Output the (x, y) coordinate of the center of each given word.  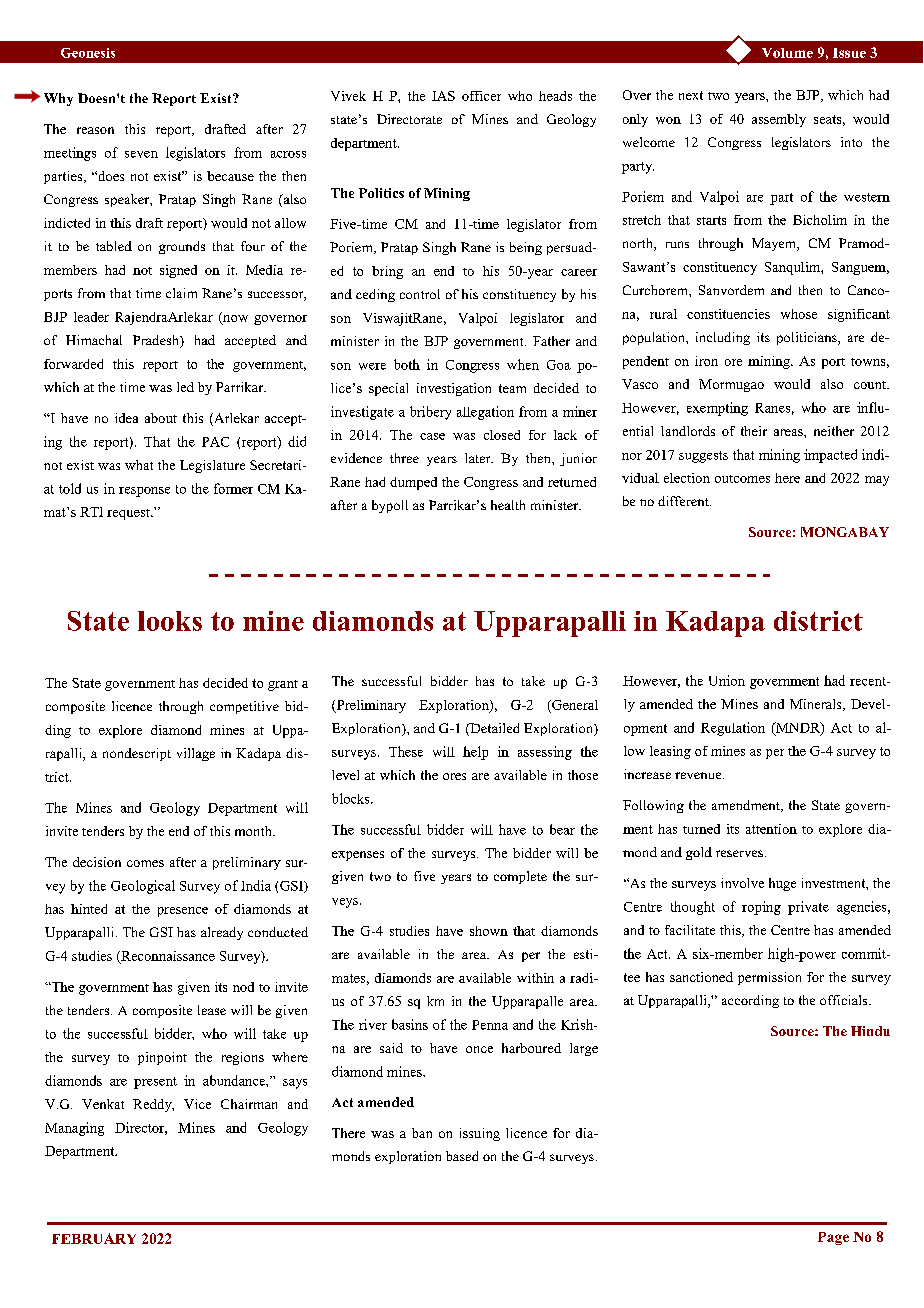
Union (727, 680)
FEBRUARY (94, 1238)
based (462, 1156)
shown (489, 931)
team (512, 388)
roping (761, 908)
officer (481, 96)
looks (170, 621)
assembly (779, 120)
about (161, 418)
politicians (808, 338)
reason (95, 130)
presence (183, 912)
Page (833, 1238)
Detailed (493, 729)
